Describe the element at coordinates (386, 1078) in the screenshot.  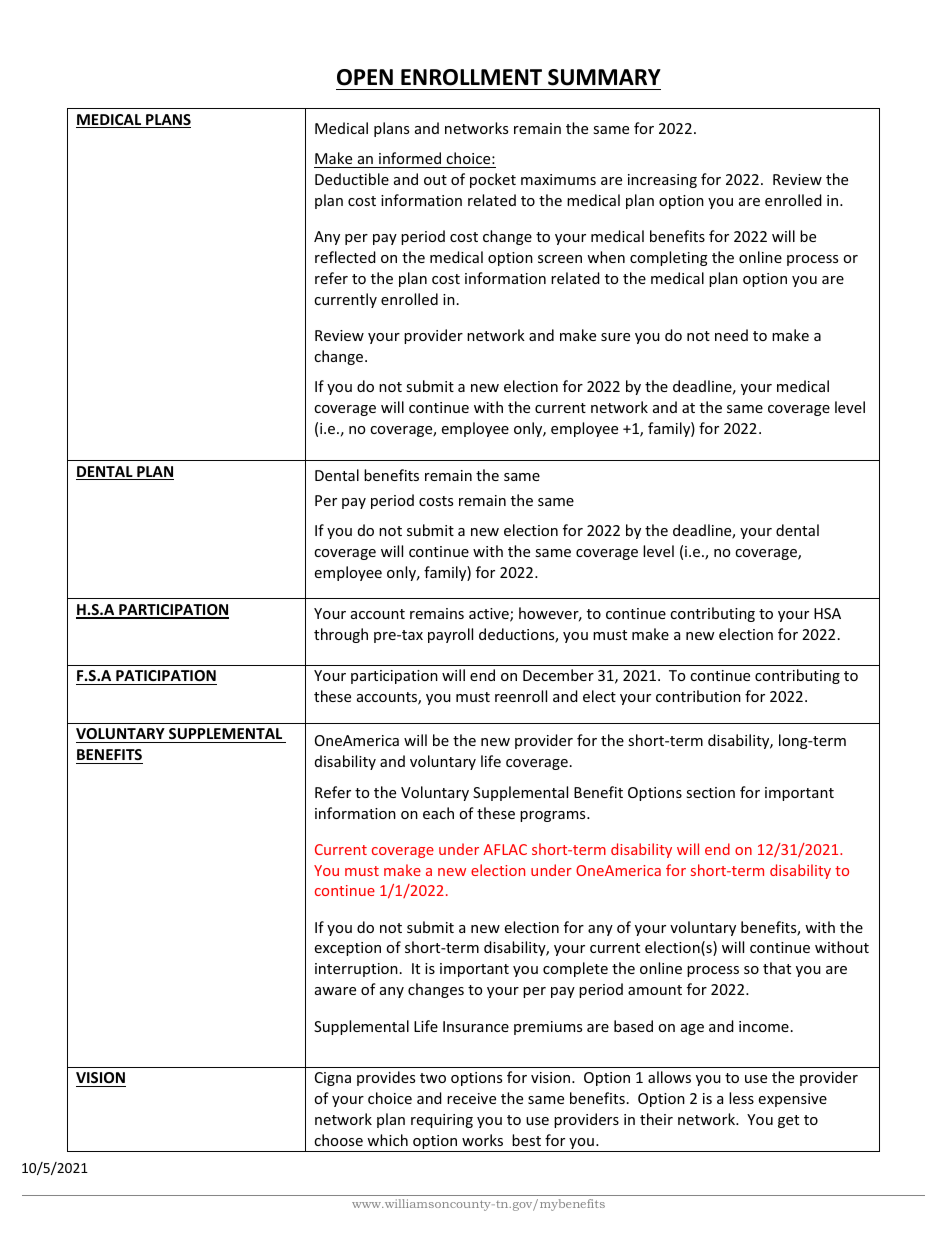
I see `provides` at that location.
